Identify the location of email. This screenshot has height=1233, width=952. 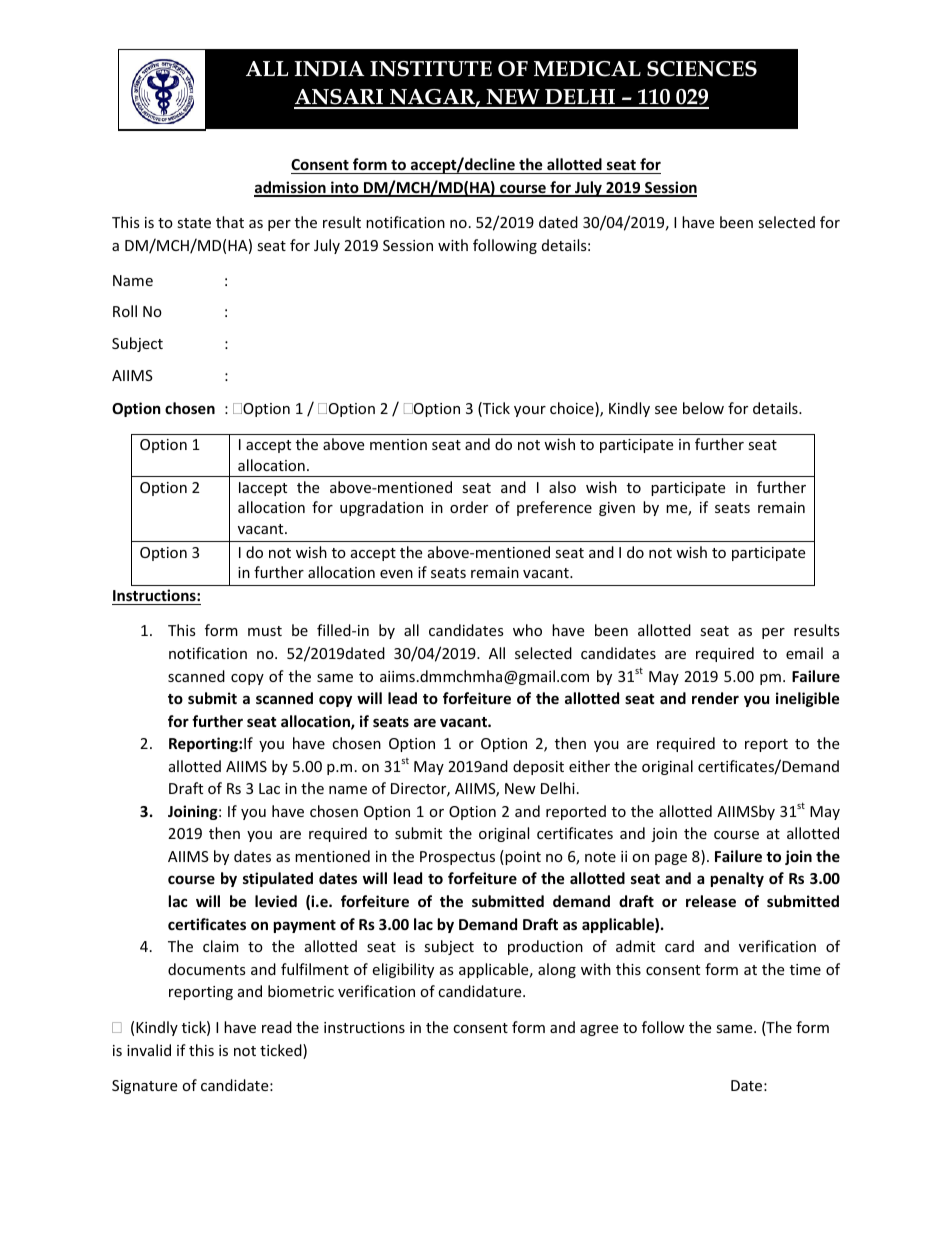
(804, 653).
